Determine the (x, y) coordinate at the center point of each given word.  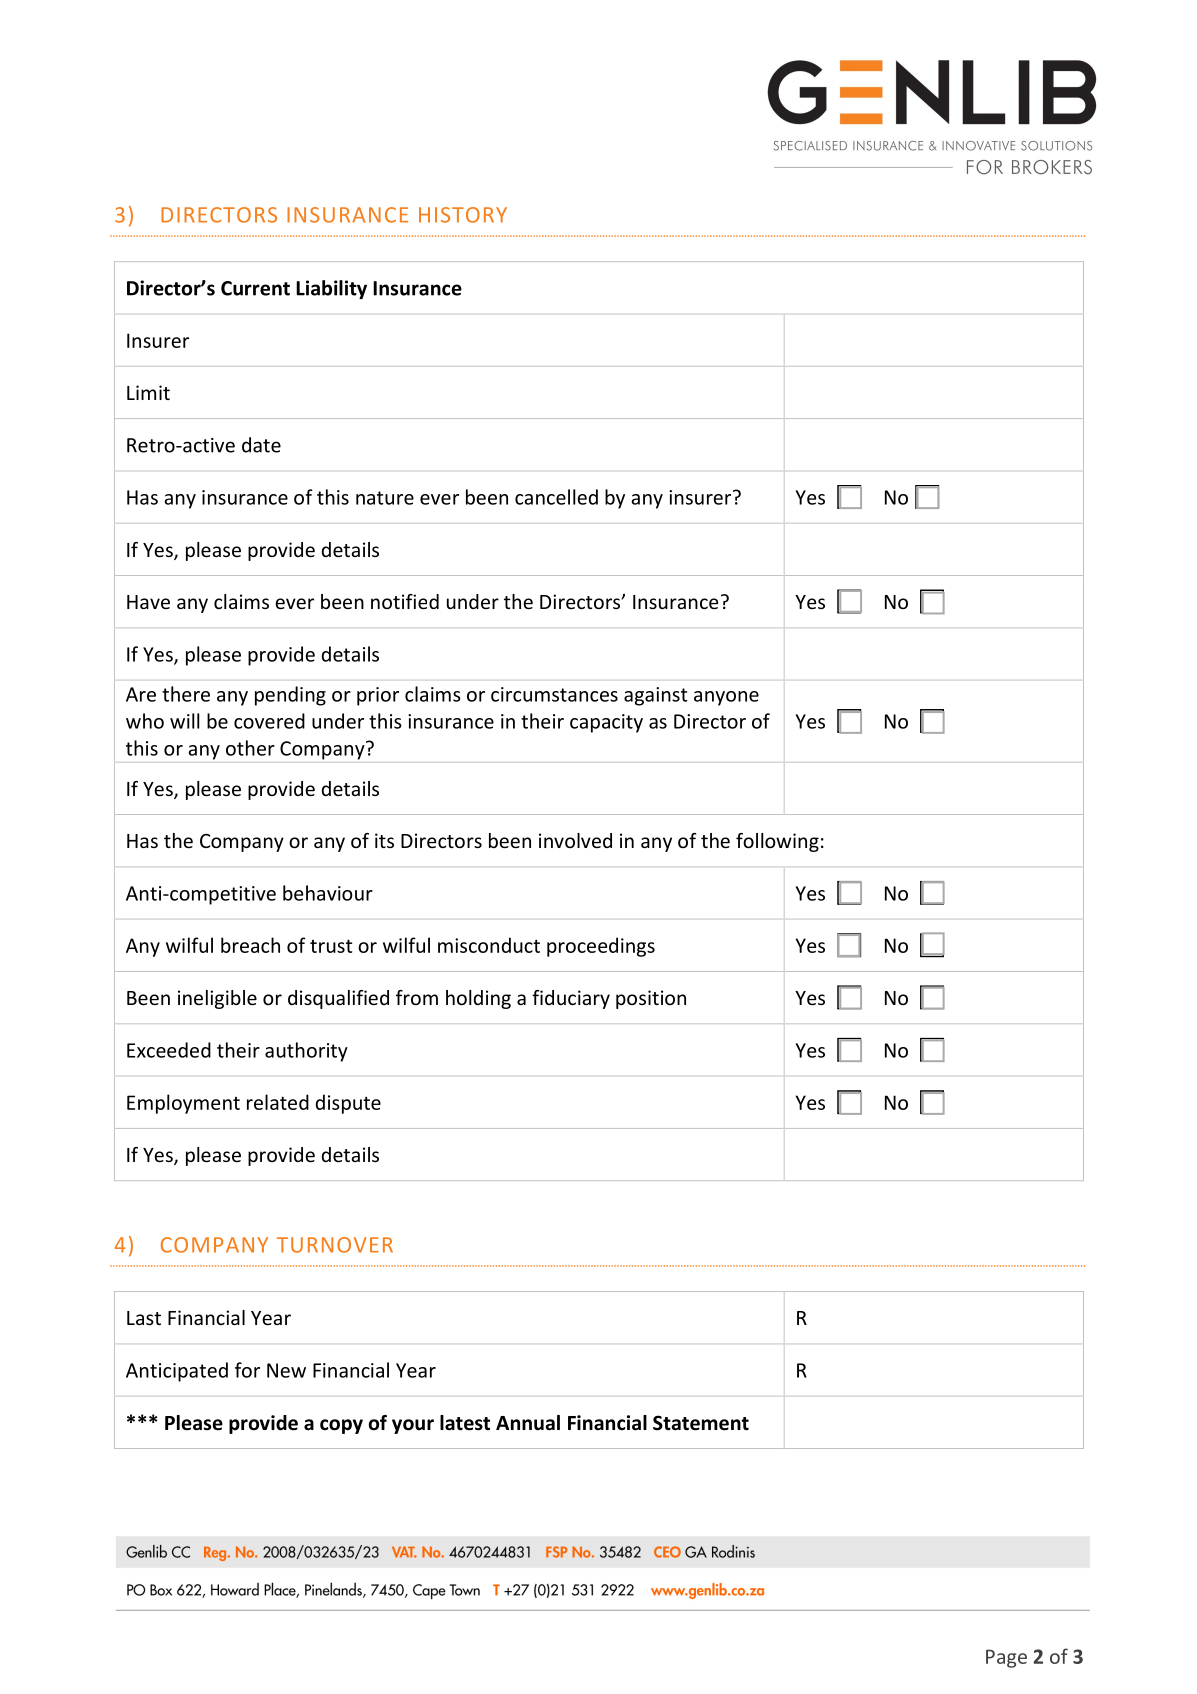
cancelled (556, 497)
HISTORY (463, 215)
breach (250, 945)
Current (255, 288)
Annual (528, 1423)
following (777, 842)
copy (341, 1426)
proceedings (601, 947)
